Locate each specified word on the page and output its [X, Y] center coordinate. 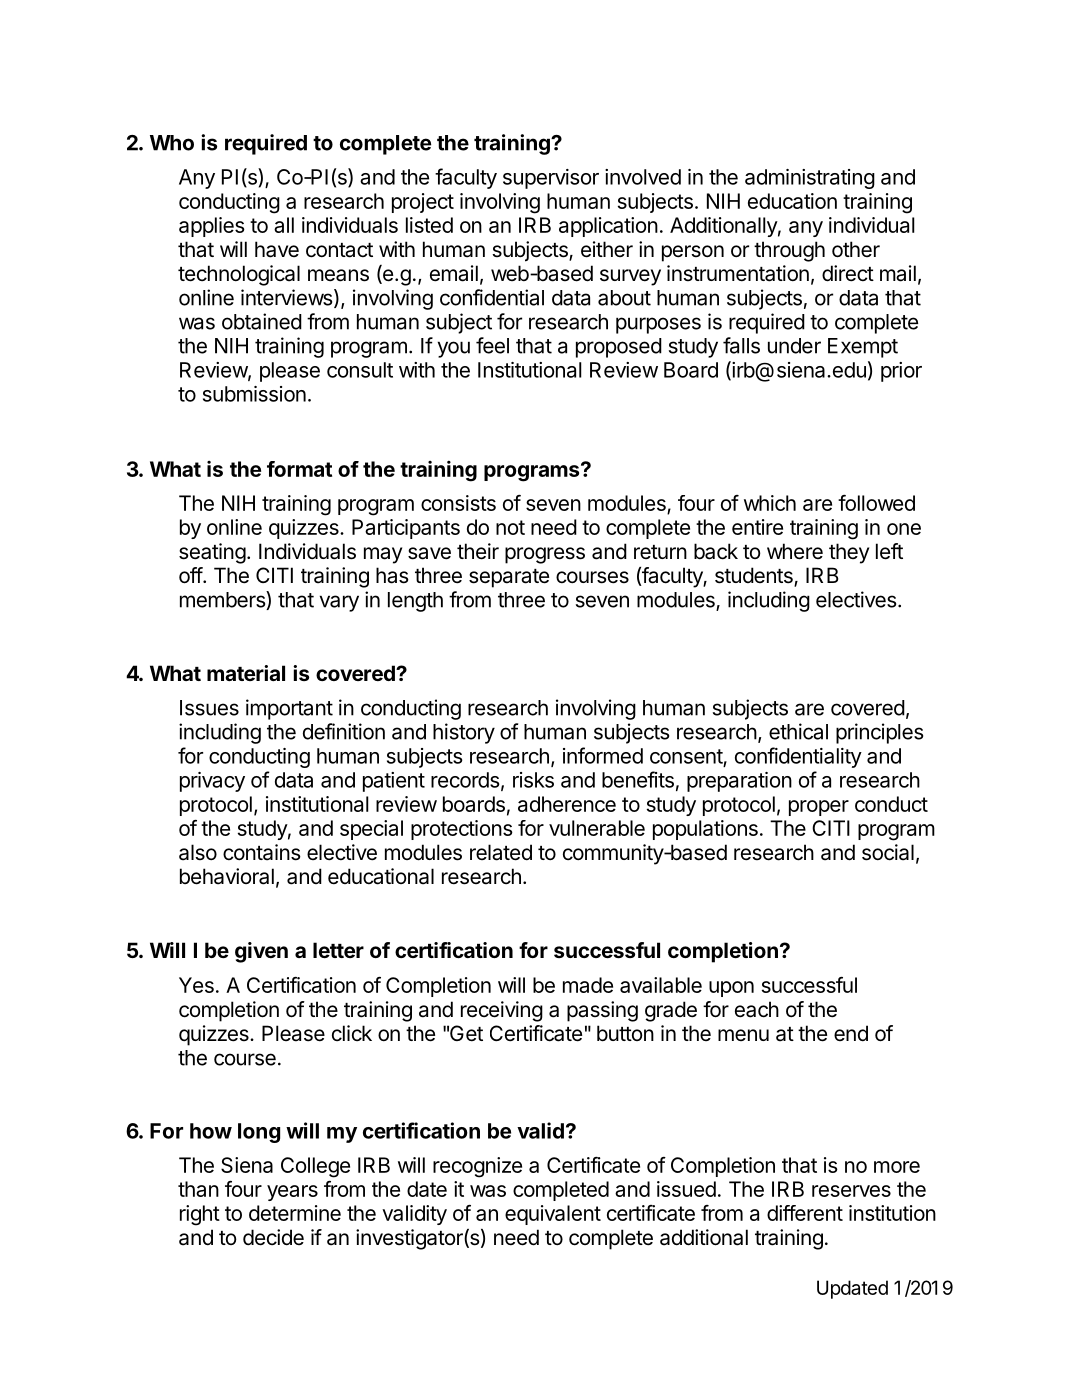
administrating [810, 179]
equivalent [553, 1215]
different [805, 1213]
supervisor [551, 179]
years [292, 1193]
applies [212, 227]
